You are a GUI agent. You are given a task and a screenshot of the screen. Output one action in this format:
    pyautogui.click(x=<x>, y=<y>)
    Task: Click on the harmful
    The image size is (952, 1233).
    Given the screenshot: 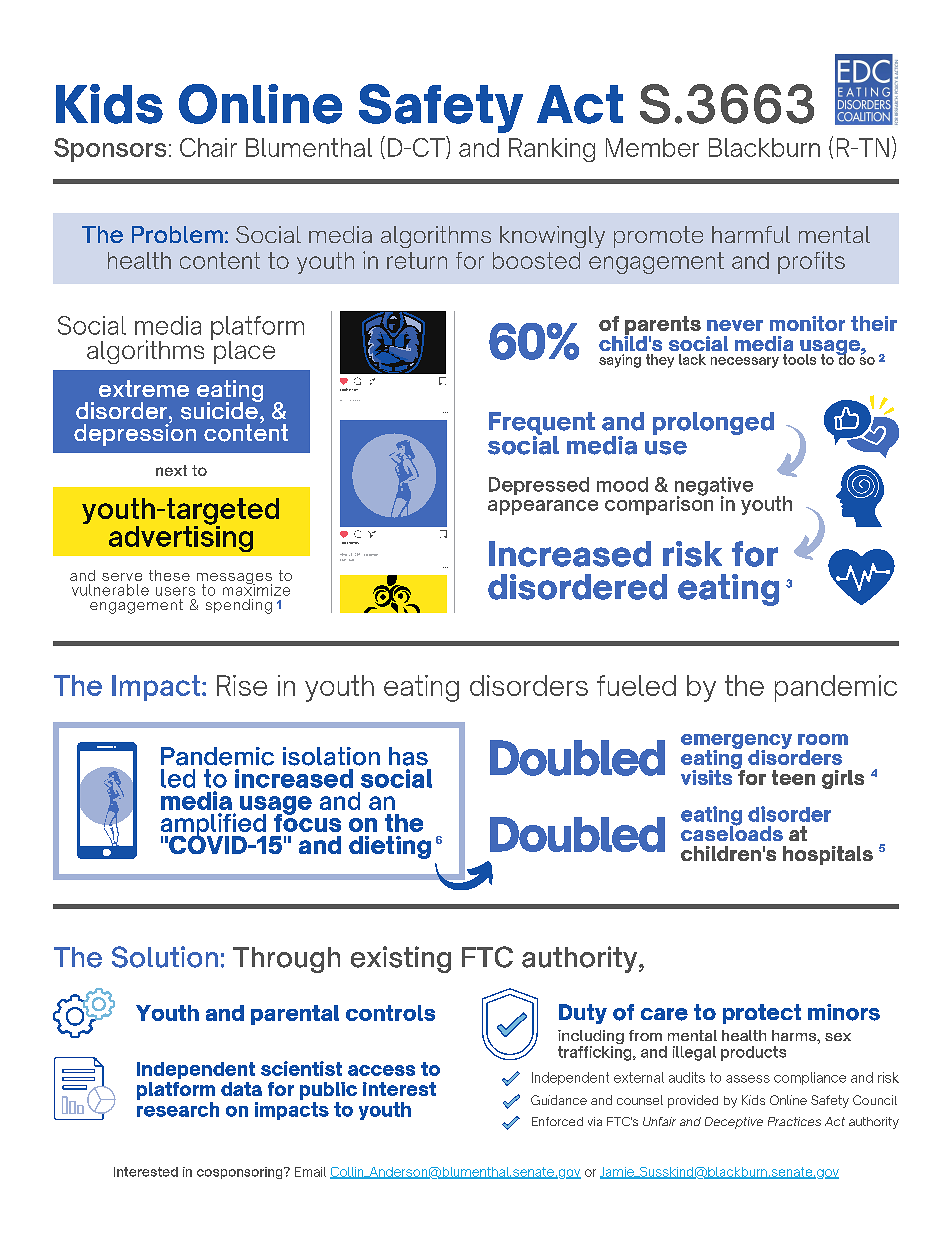 What is the action you would take?
    pyautogui.click(x=751, y=234)
